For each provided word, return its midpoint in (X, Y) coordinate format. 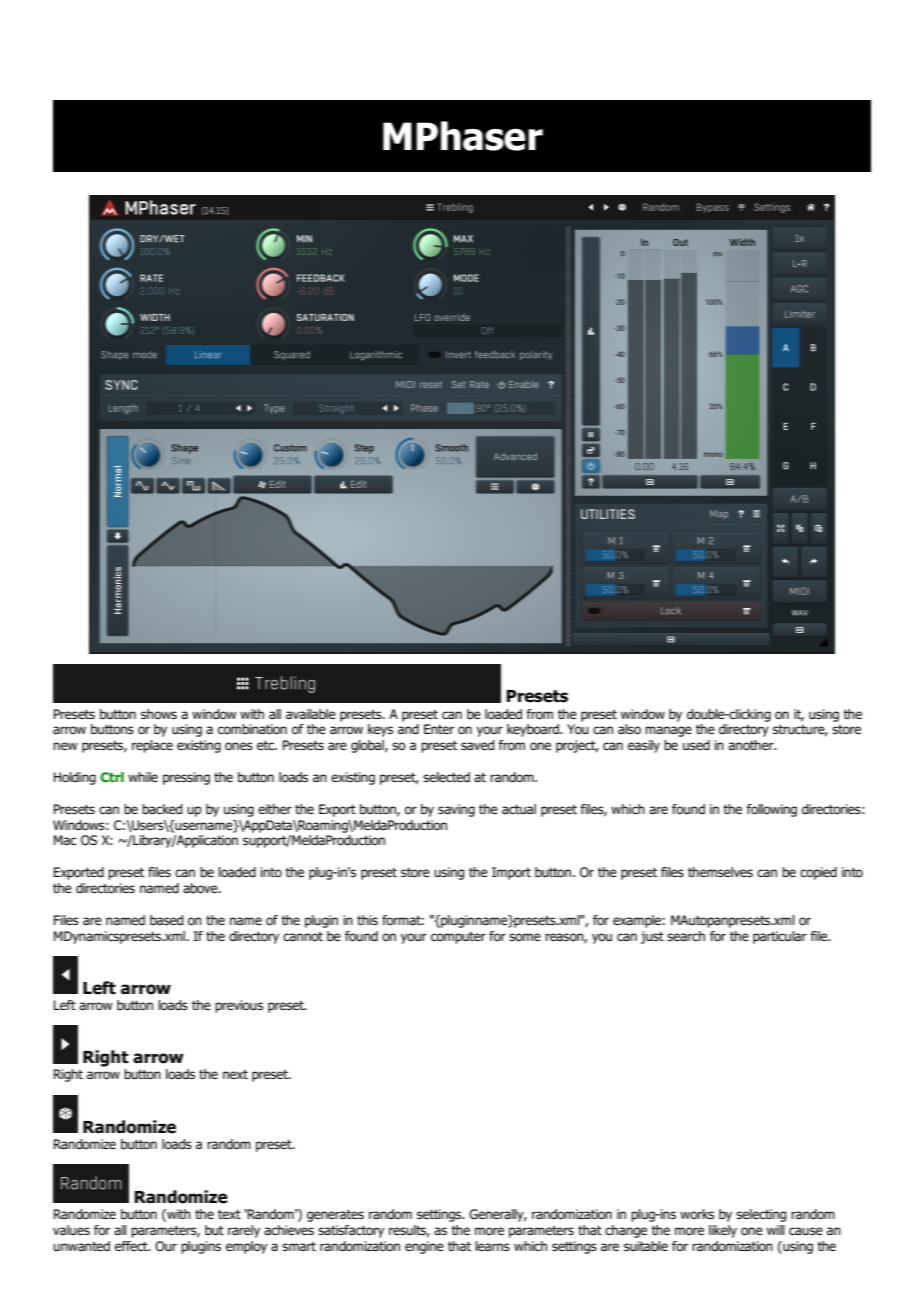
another (752, 745)
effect (132, 1246)
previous (239, 1006)
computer (458, 938)
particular (780, 937)
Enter (439, 729)
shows (159, 714)
